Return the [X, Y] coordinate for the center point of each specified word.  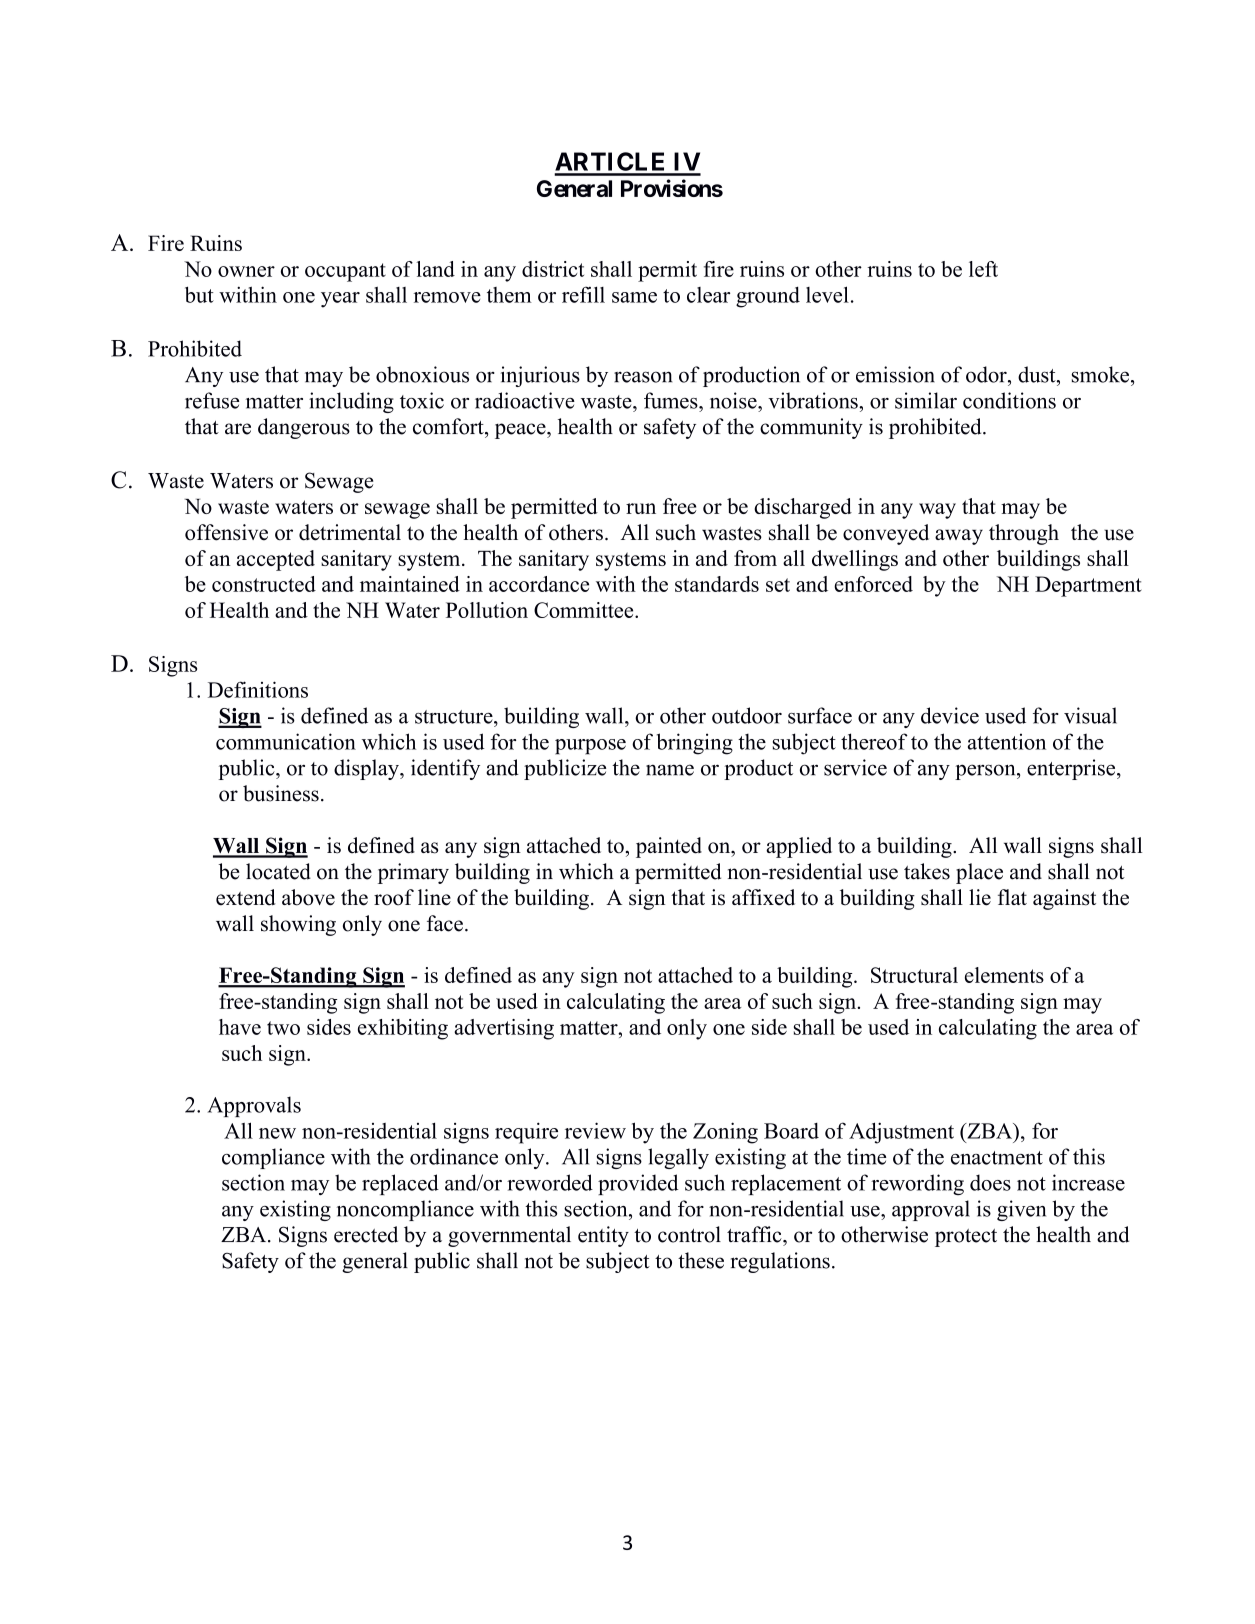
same [634, 297]
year [340, 300]
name [670, 770]
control [689, 1234]
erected [366, 1234]
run [641, 508]
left [983, 269]
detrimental [350, 532]
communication [286, 741]
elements [1004, 975]
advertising [504, 1029]
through [1024, 534]
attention [1007, 741]
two [283, 1028]
